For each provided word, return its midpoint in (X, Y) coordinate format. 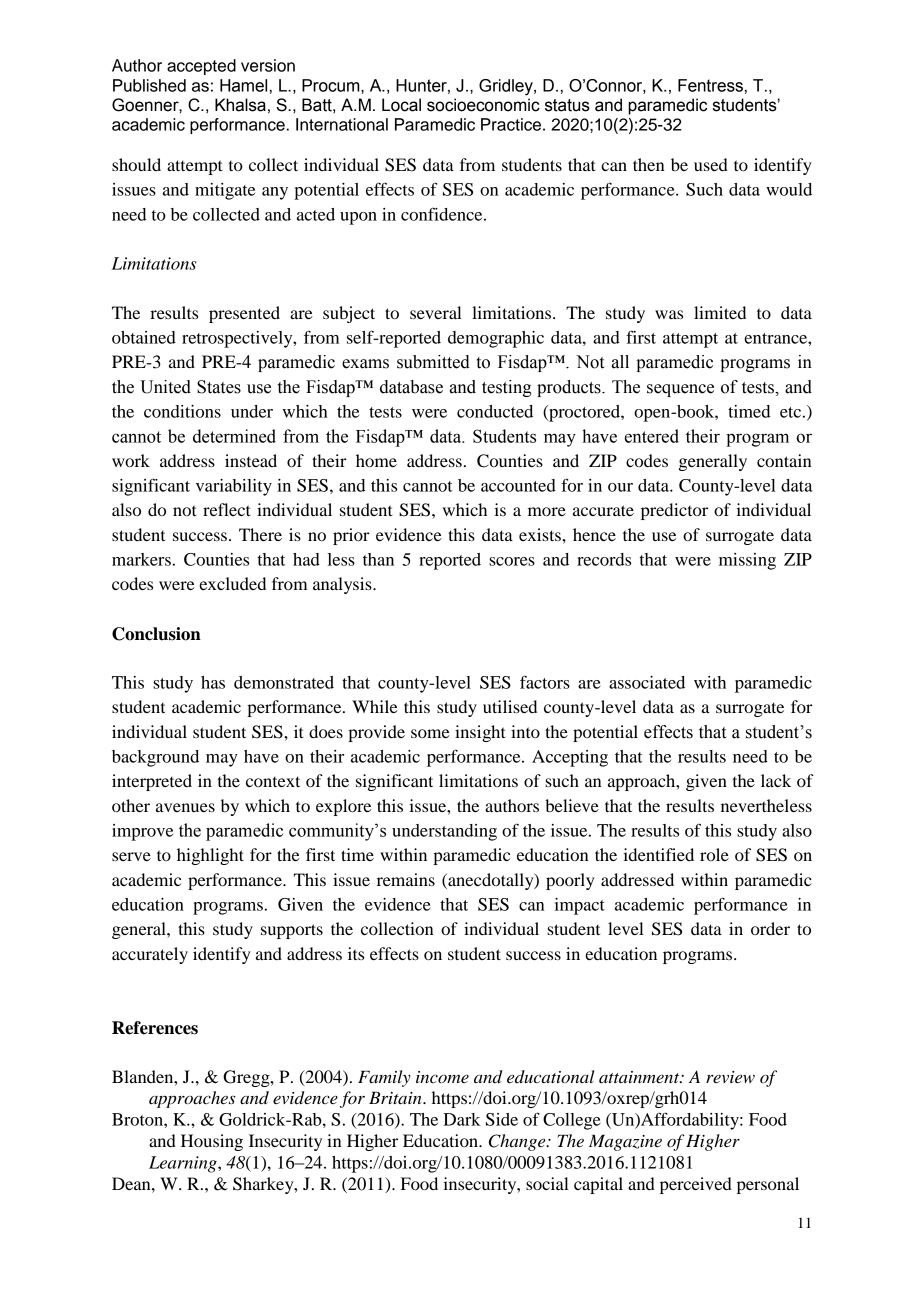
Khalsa (240, 105)
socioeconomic (483, 105)
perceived (696, 1185)
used (711, 164)
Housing (212, 1142)
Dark (462, 1119)
